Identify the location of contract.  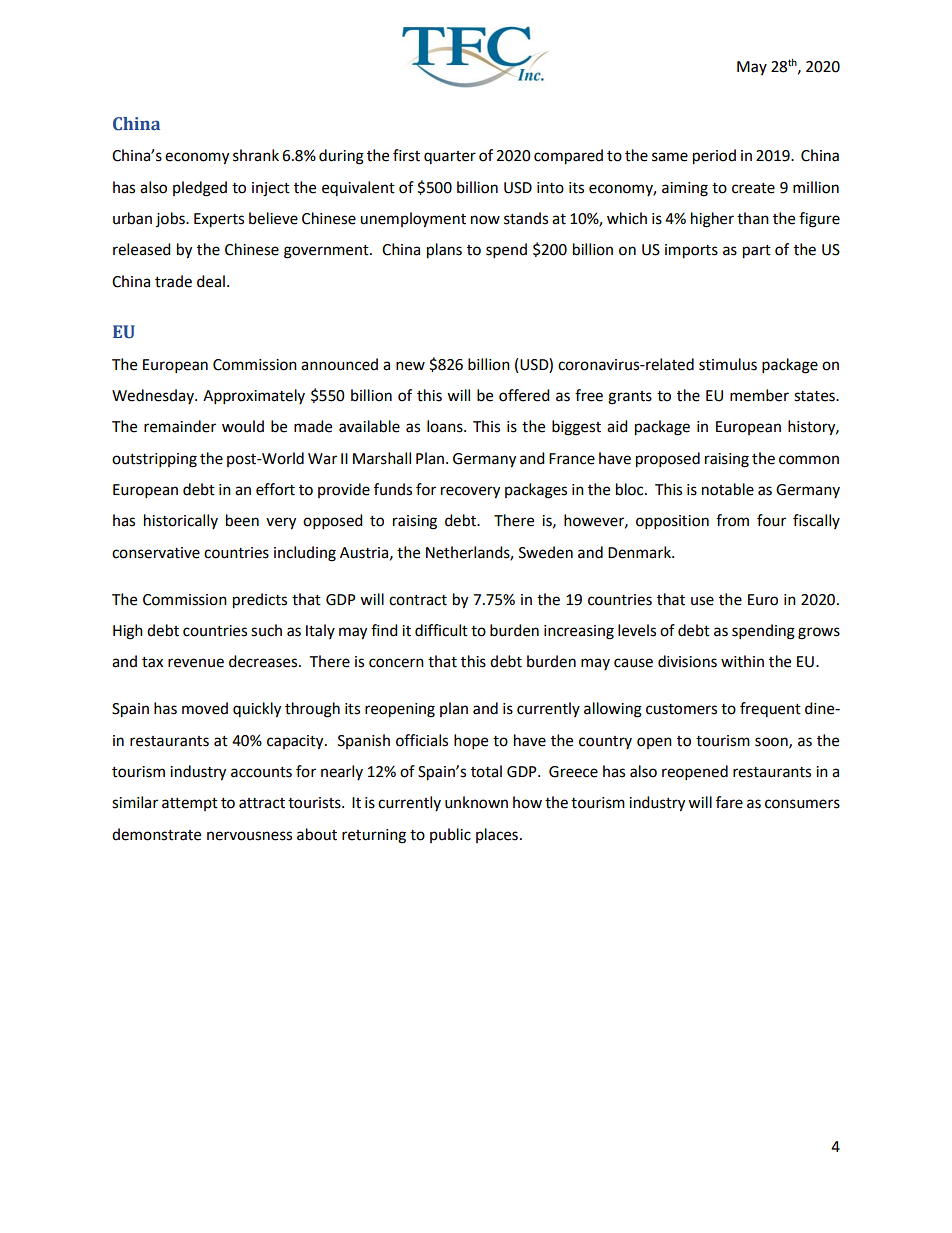
(418, 600).
